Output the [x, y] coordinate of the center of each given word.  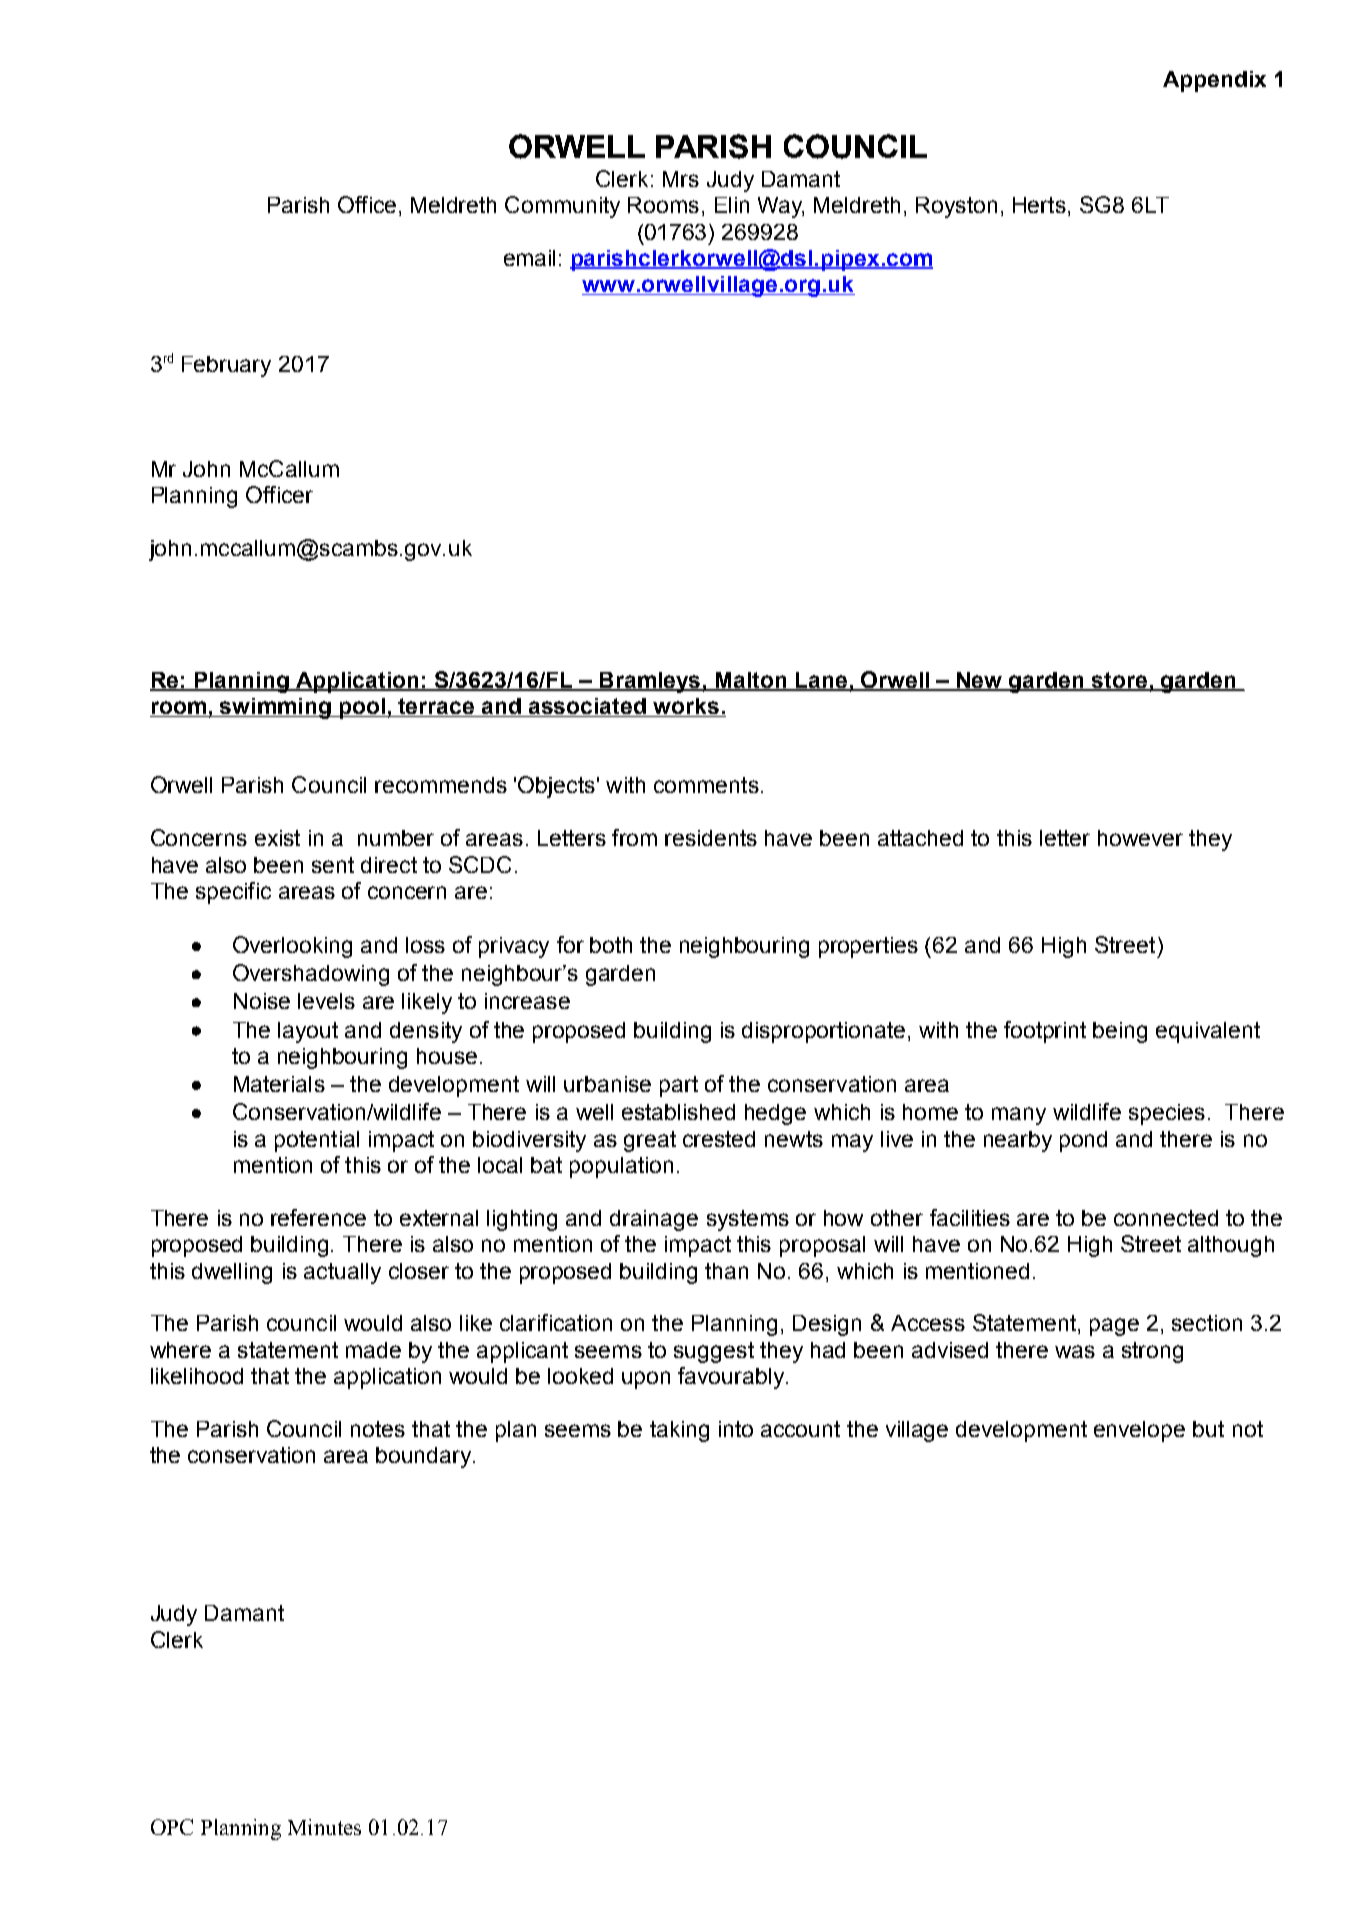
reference [318, 1217]
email [529, 258]
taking [679, 1431]
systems [748, 1220]
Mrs [681, 179]
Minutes [324, 1827]
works [686, 707]
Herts [1039, 205]
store [1120, 681]
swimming [275, 708]
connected [1166, 1218]
